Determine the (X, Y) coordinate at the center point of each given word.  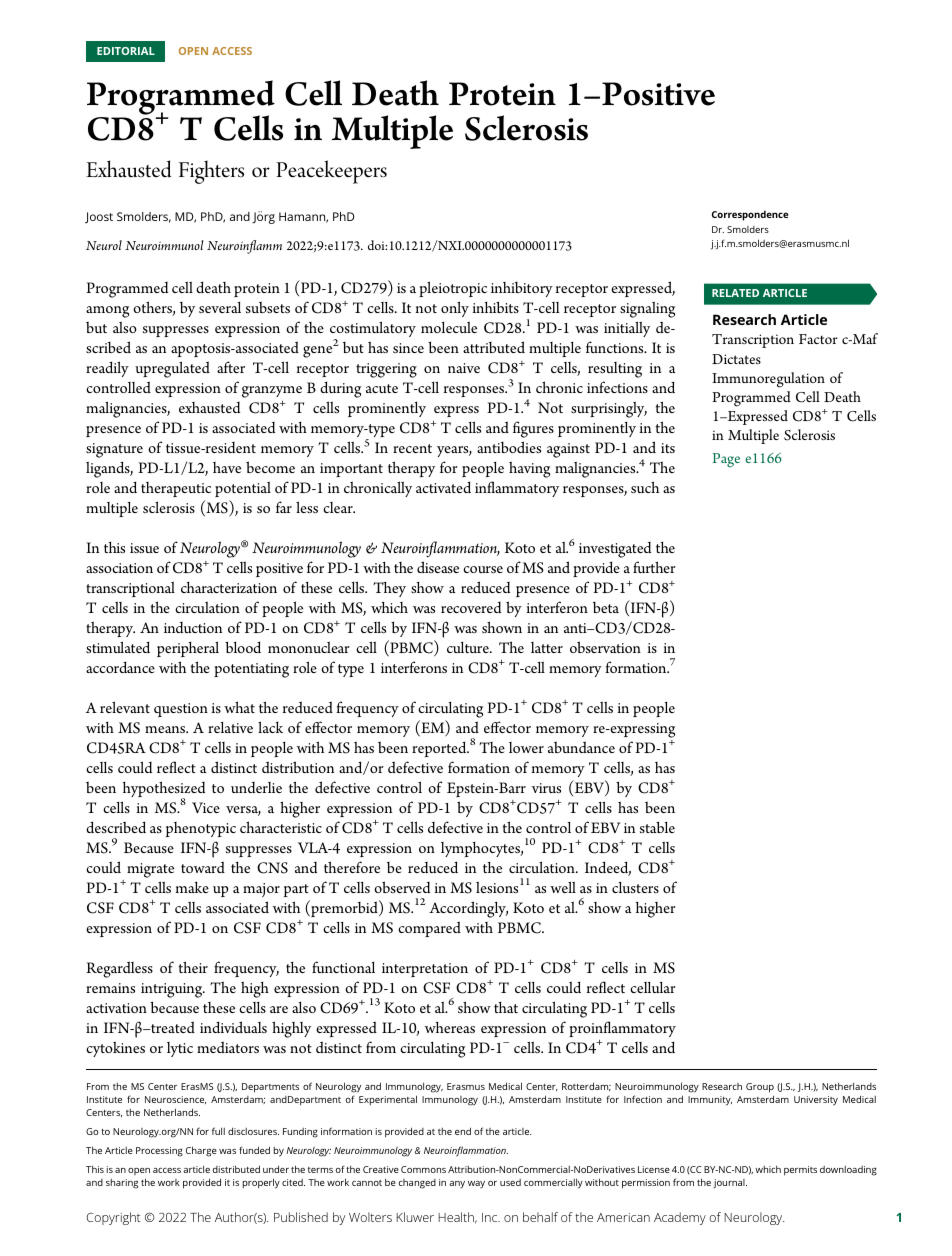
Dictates (736, 359)
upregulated (172, 369)
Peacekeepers (331, 172)
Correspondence (750, 215)
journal (730, 1183)
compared (429, 929)
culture (469, 647)
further (654, 567)
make (192, 887)
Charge (201, 1151)
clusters (635, 887)
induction (193, 627)
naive (464, 368)
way (476, 1184)
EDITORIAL (126, 51)
